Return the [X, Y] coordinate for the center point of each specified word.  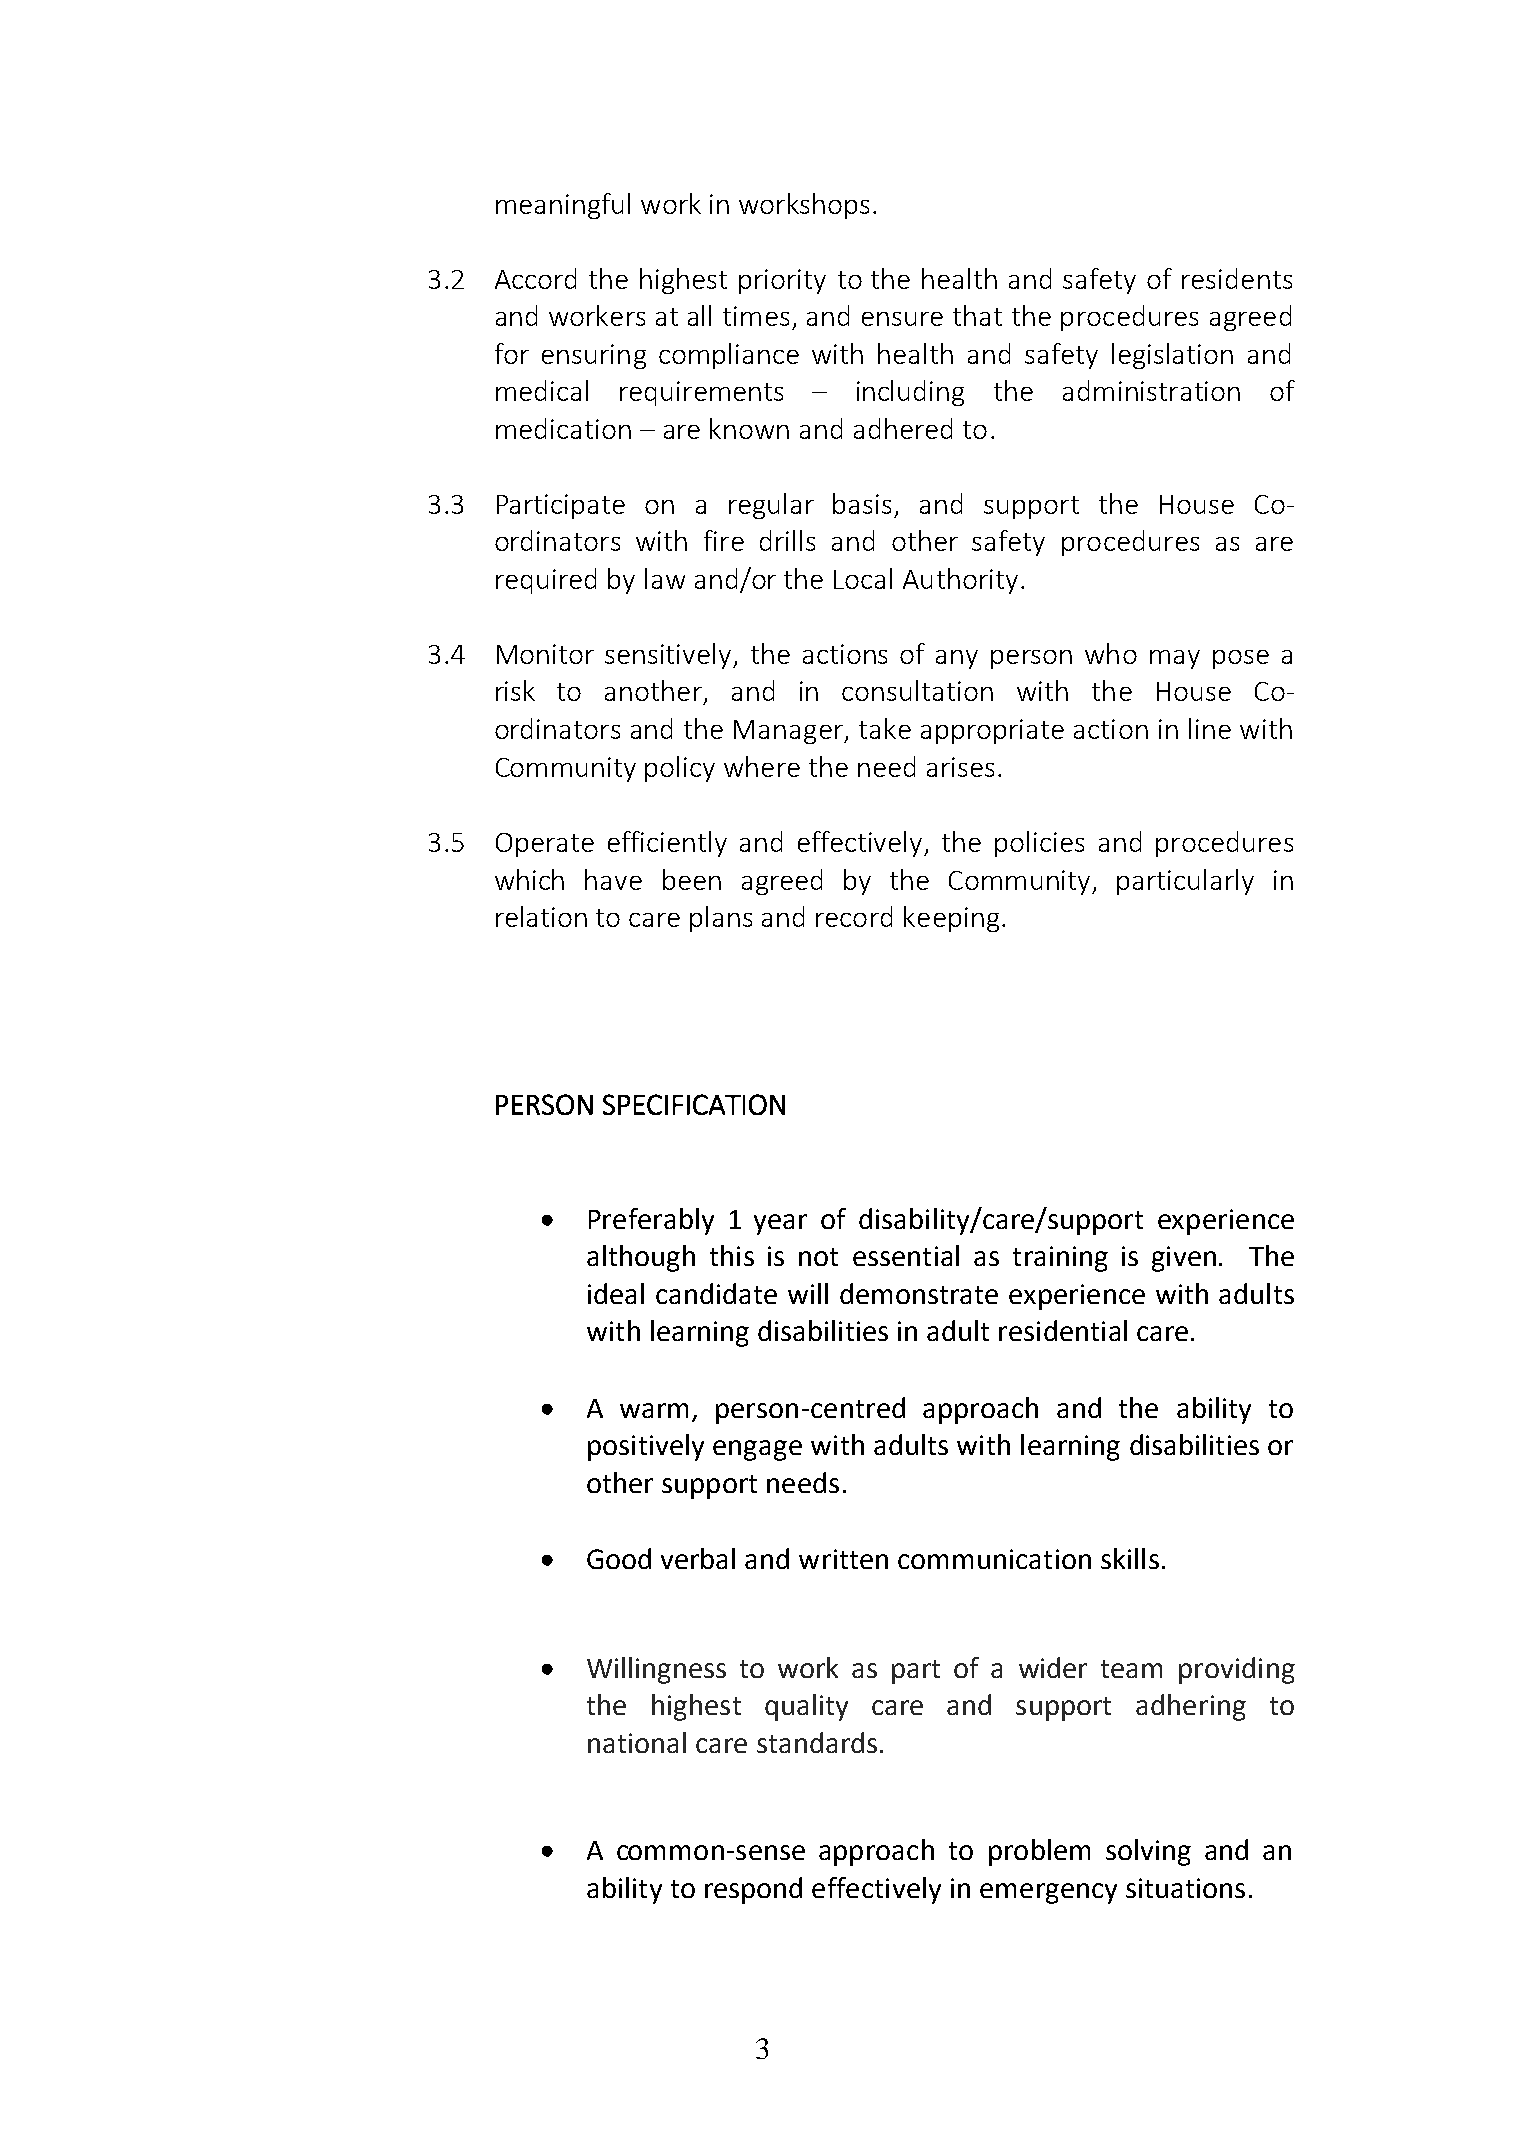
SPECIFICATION [694, 1104]
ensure [902, 319]
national [637, 1742]
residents [1237, 278]
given [1184, 1259]
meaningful [563, 206]
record [854, 916]
